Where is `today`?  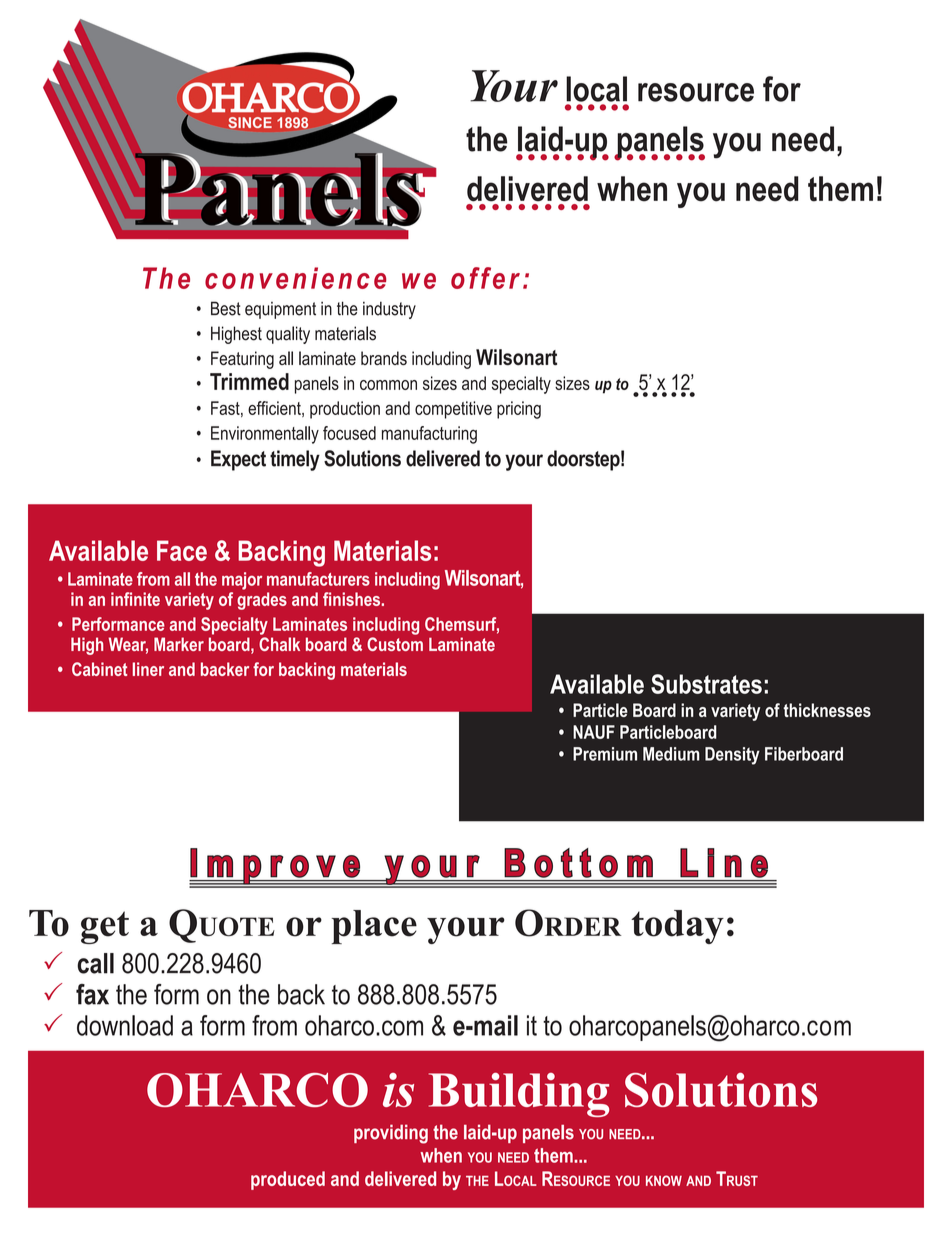
today is located at coordinates (677, 927).
